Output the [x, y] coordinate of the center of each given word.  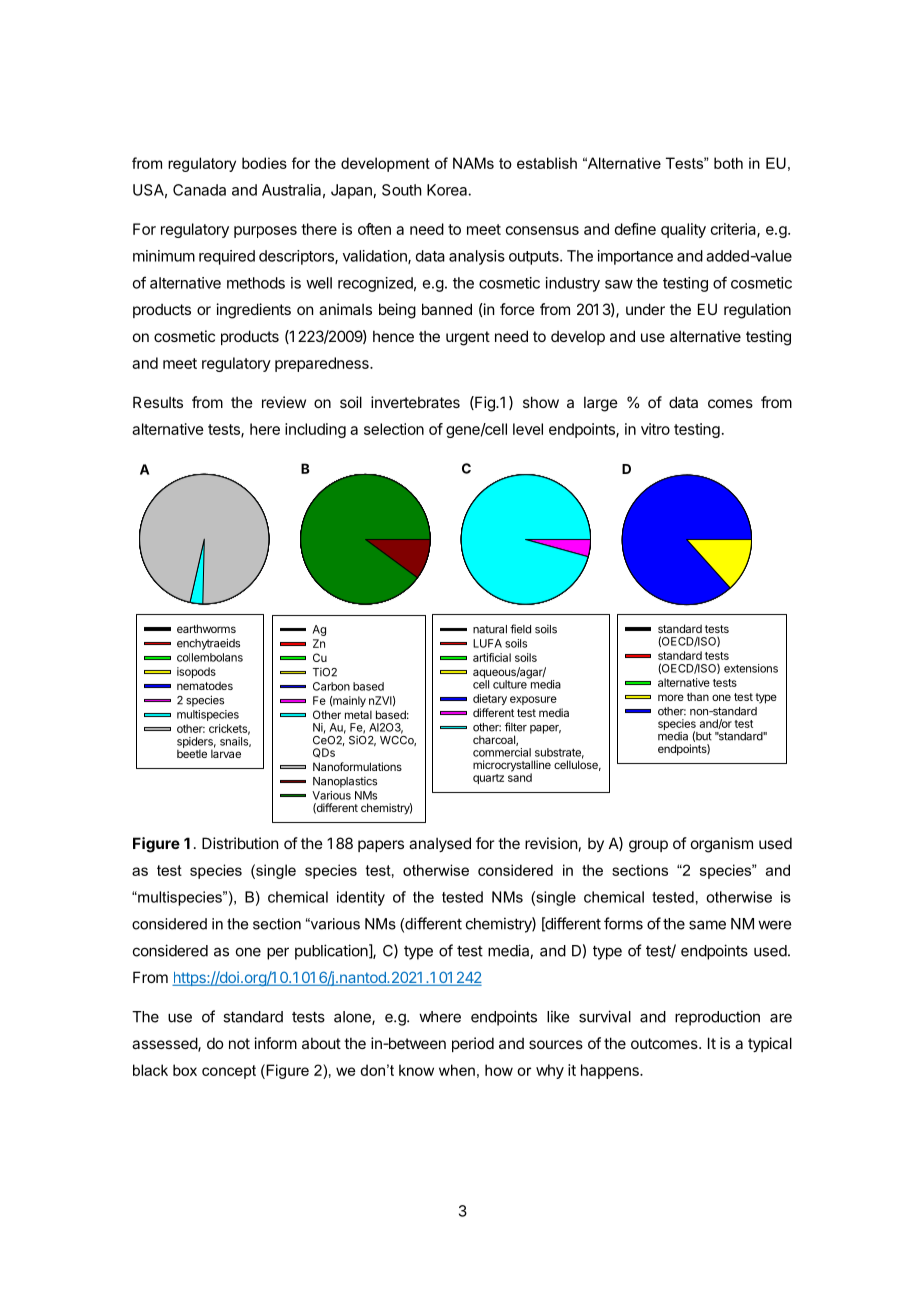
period [473, 1044]
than [698, 696]
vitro [655, 429]
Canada [199, 190]
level [528, 429]
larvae [226, 752]
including [315, 430]
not [239, 1043]
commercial [502, 752]
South [402, 190]
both [728, 163]
